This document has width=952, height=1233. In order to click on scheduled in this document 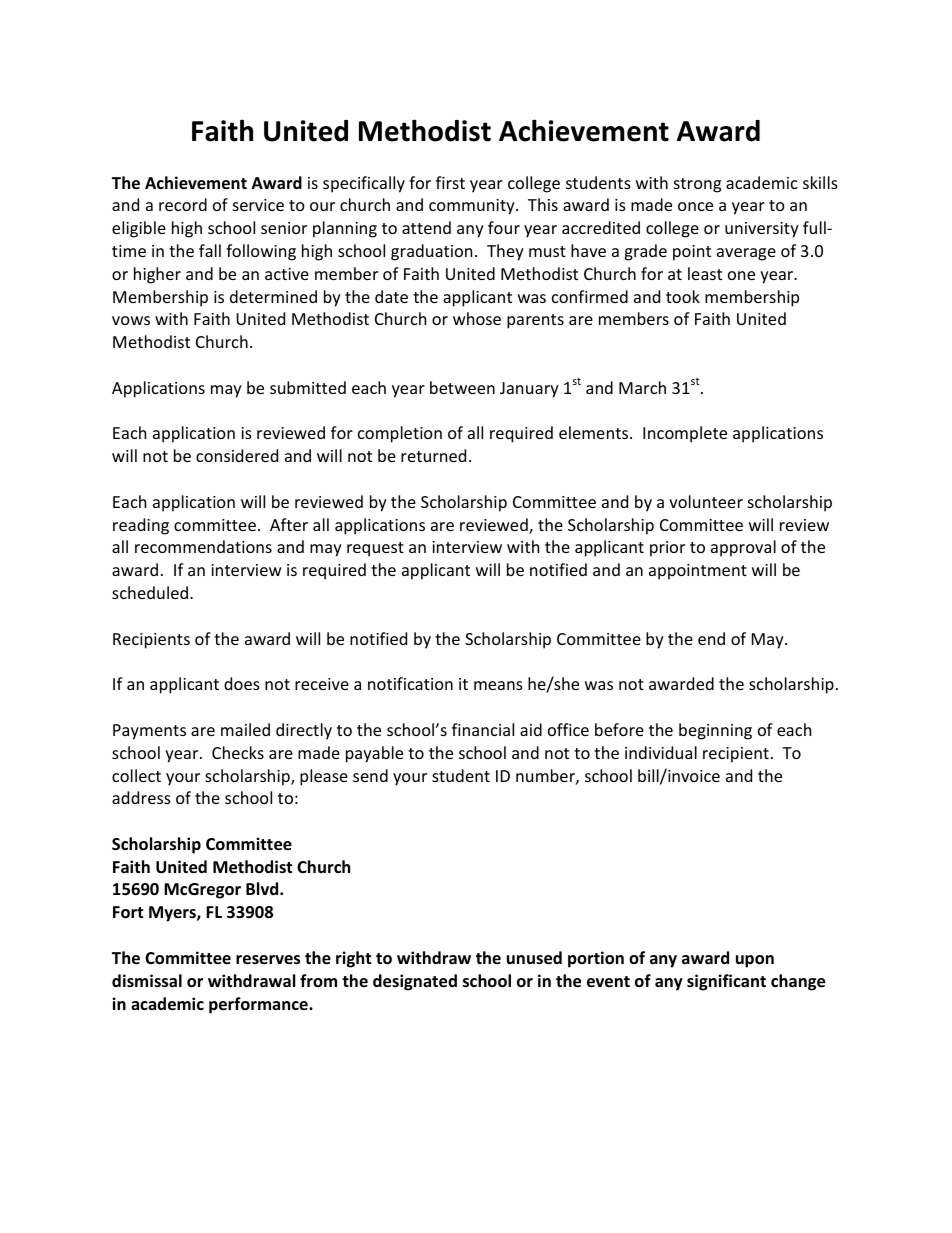, I will do `click(150, 592)`.
